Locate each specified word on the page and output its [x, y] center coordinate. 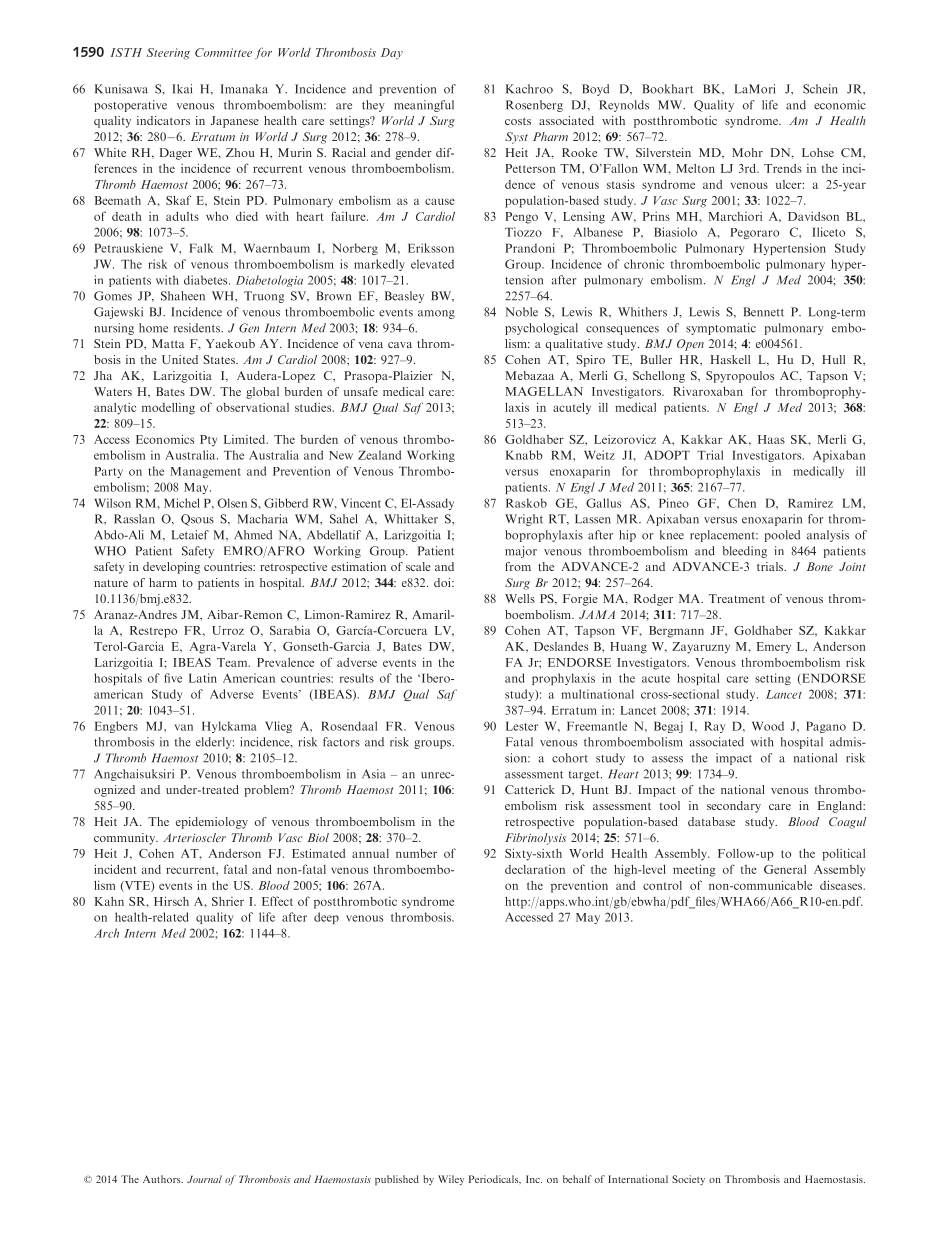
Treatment [737, 598]
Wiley [451, 1180]
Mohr [747, 152]
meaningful [424, 106]
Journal [204, 1179]
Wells [520, 598]
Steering [168, 54]
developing [171, 568]
